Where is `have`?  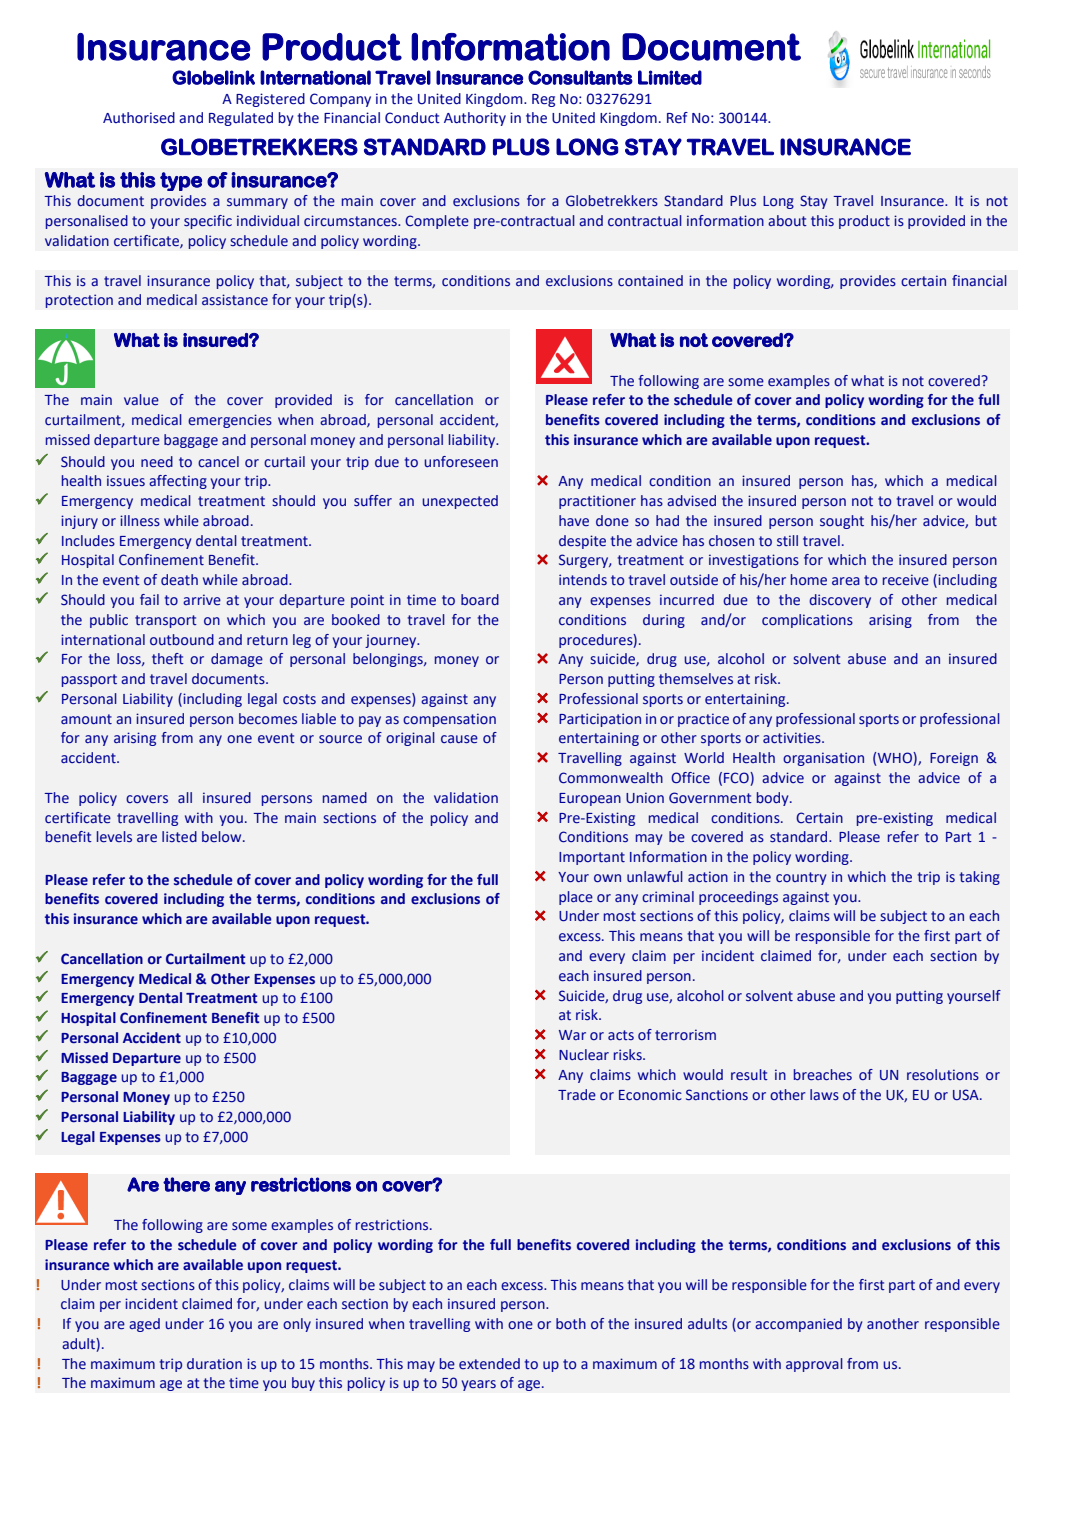 have is located at coordinates (574, 520).
